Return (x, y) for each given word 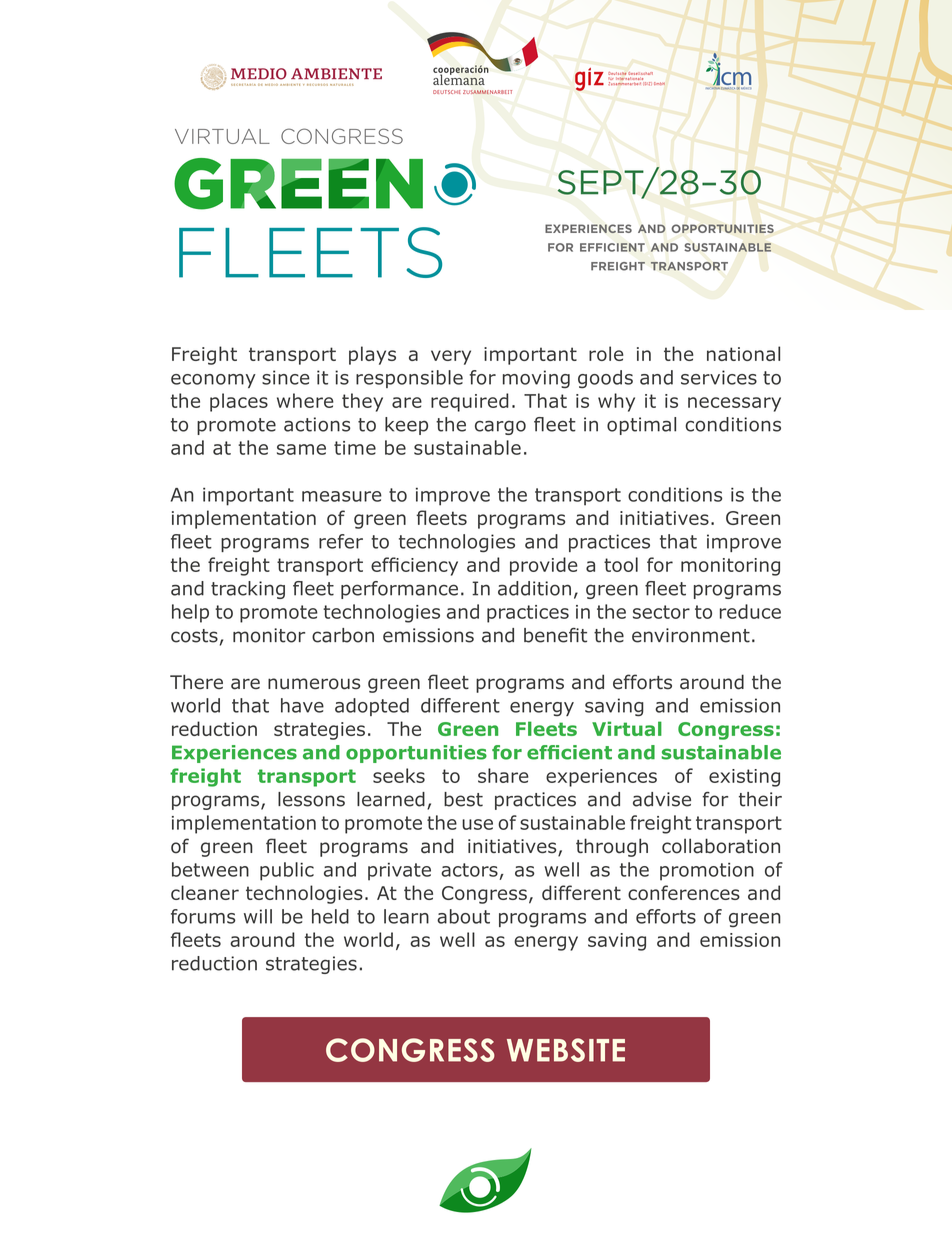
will (258, 916)
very (451, 357)
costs (194, 636)
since (286, 377)
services (719, 377)
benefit (555, 635)
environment (691, 635)
